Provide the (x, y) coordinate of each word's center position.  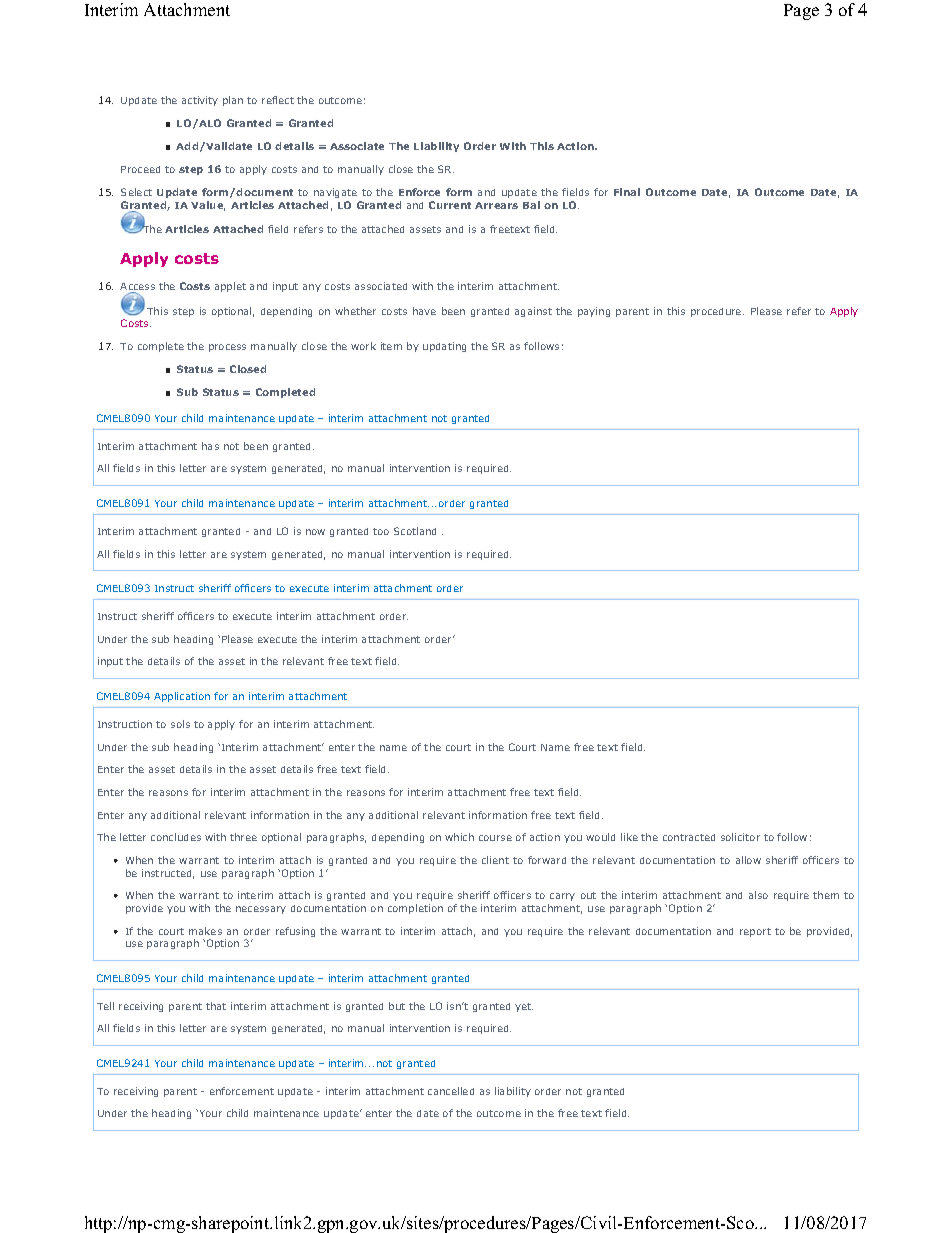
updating (444, 347)
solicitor (740, 837)
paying (594, 312)
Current (450, 205)
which (459, 837)
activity (200, 101)
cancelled (451, 1091)
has (210, 446)
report (755, 932)
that (216, 1006)
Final (627, 192)
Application (182, 697)
